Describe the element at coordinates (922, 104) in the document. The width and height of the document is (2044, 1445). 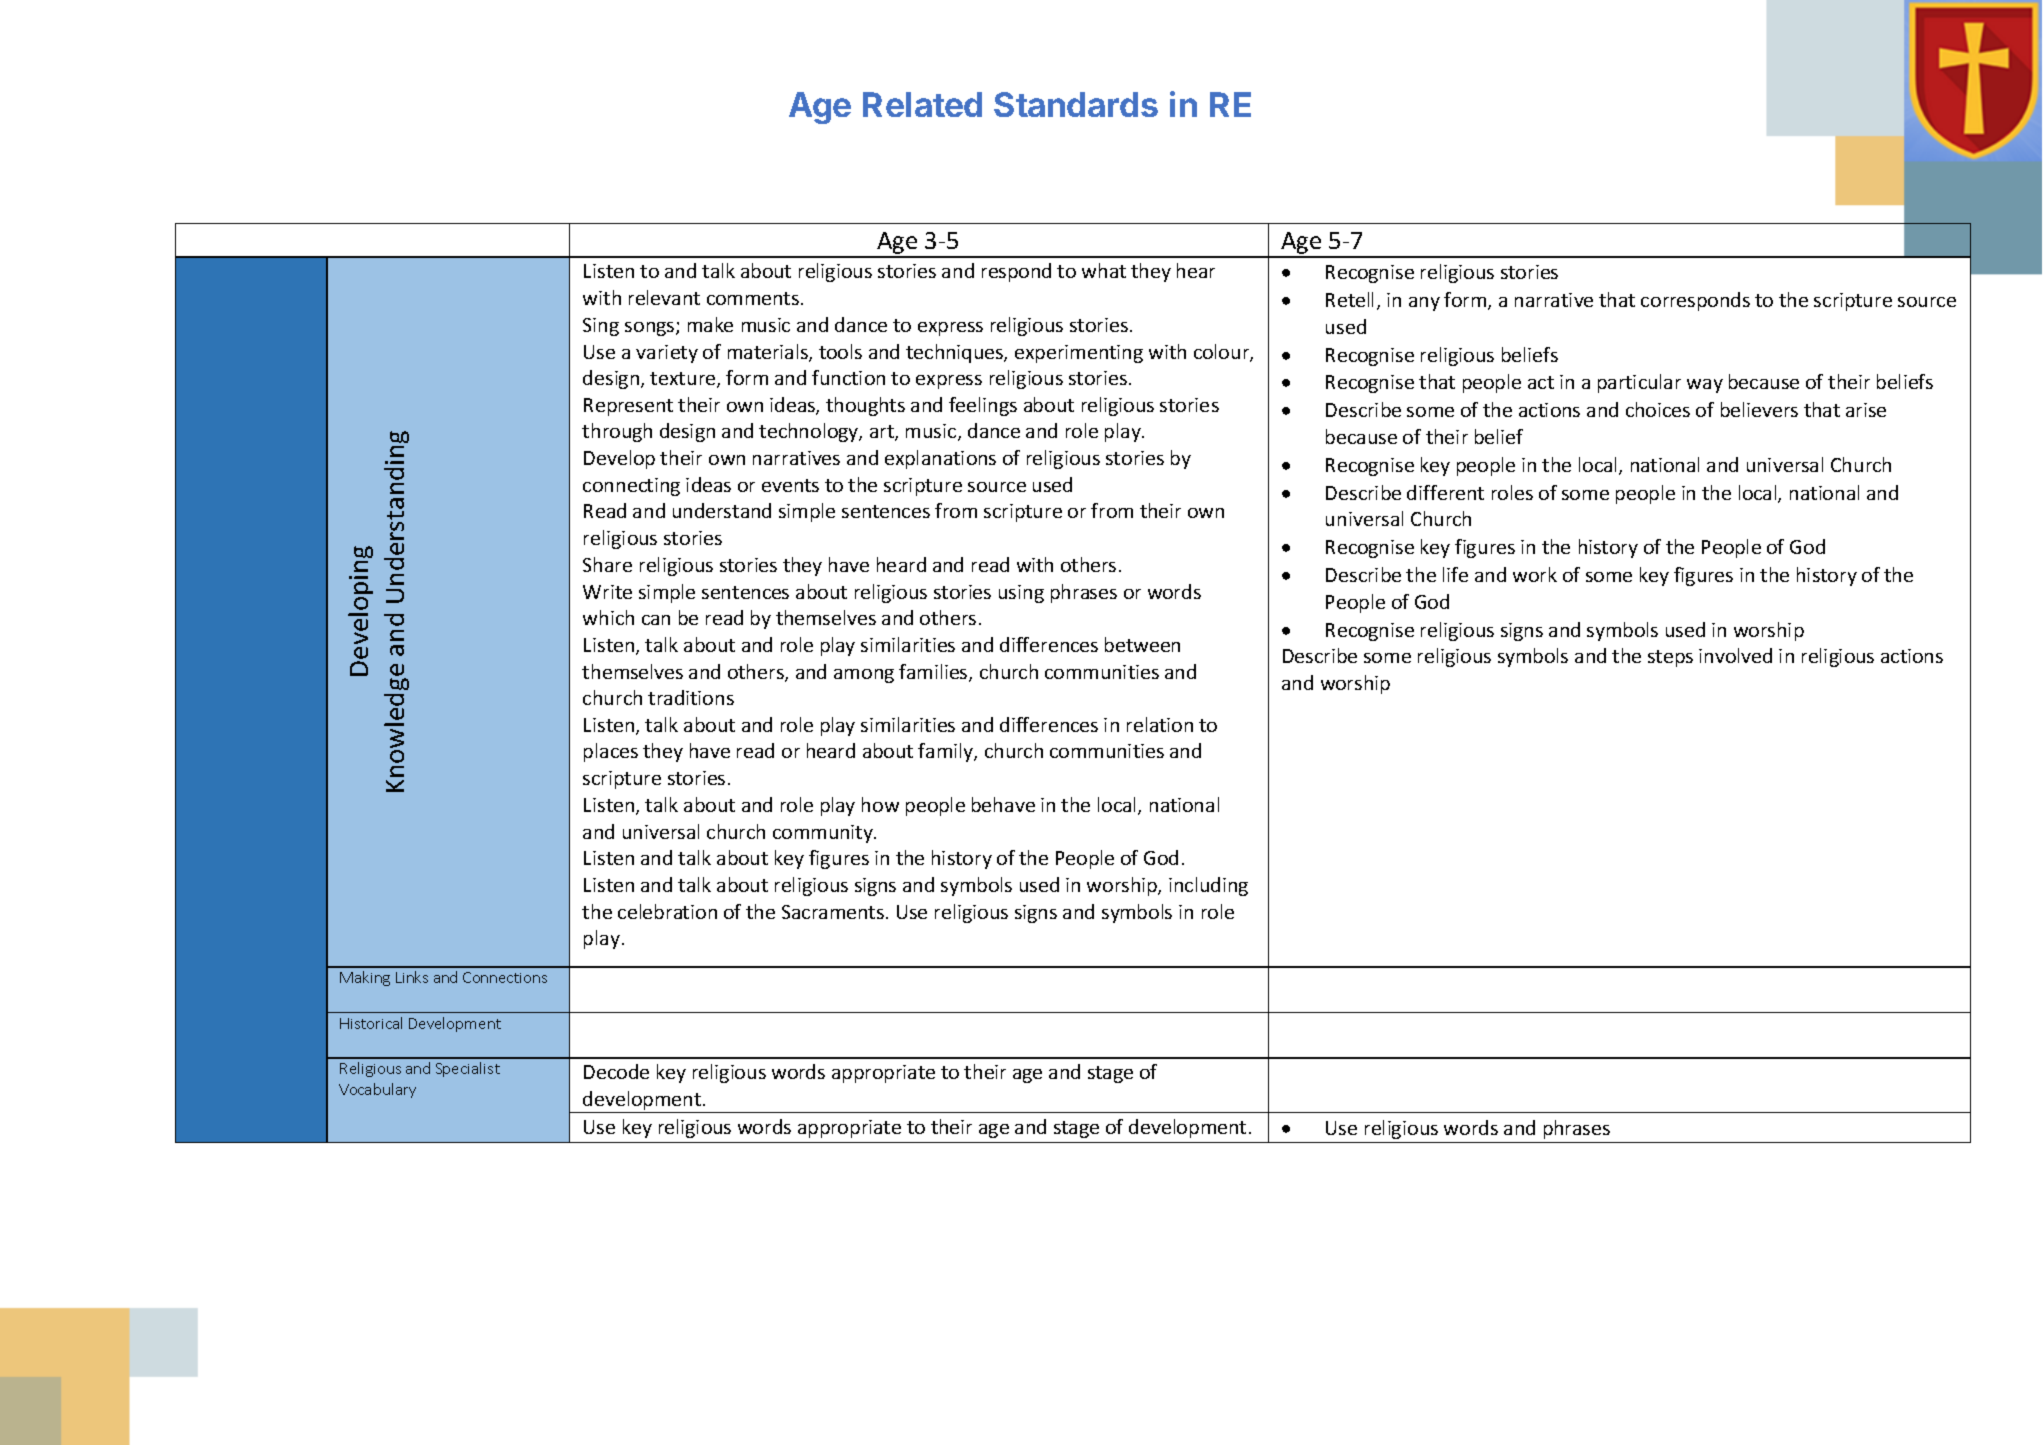
I see `Related` at that location.
